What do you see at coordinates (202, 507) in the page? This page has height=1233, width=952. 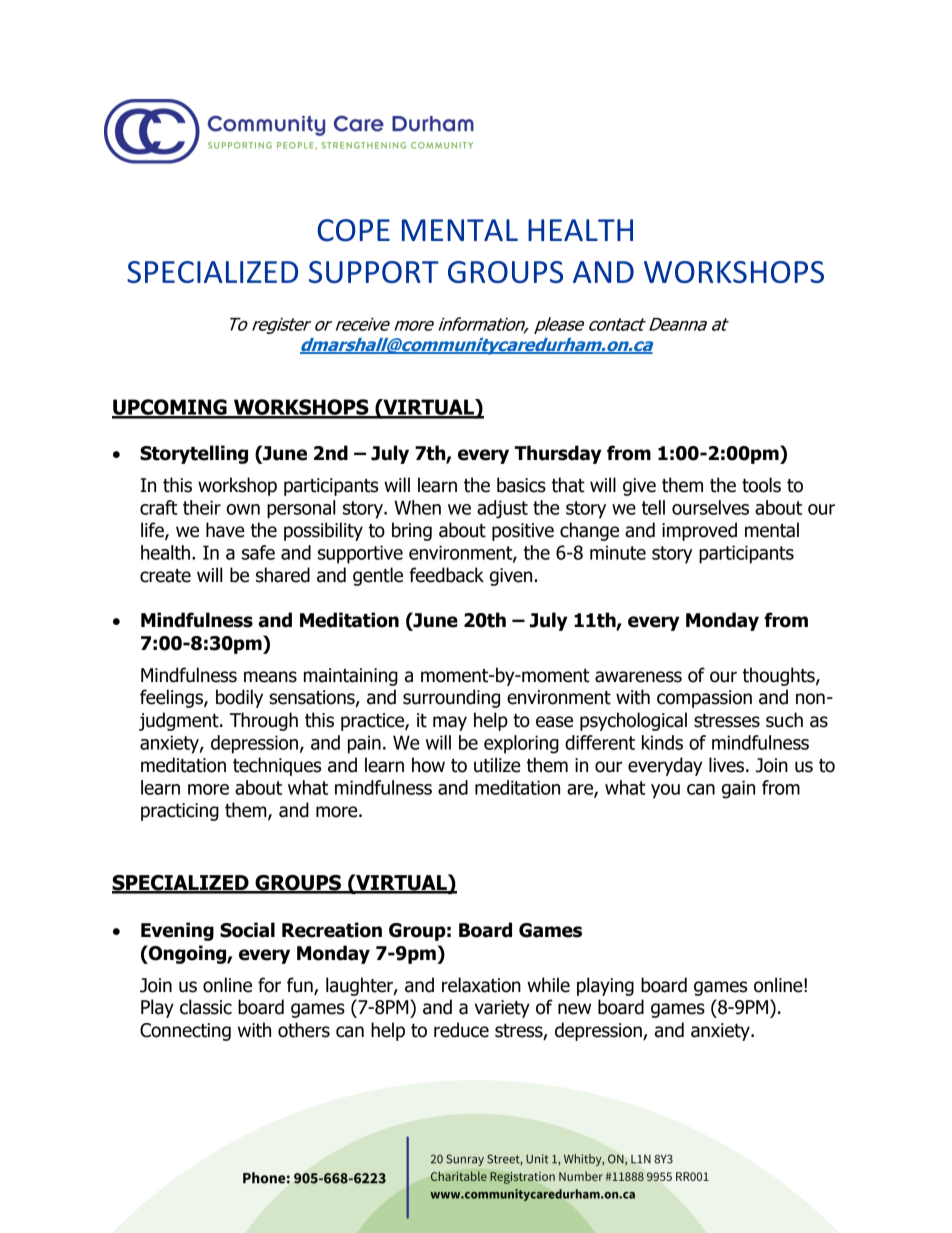 I see `their` at bounding box center [202, 507].
